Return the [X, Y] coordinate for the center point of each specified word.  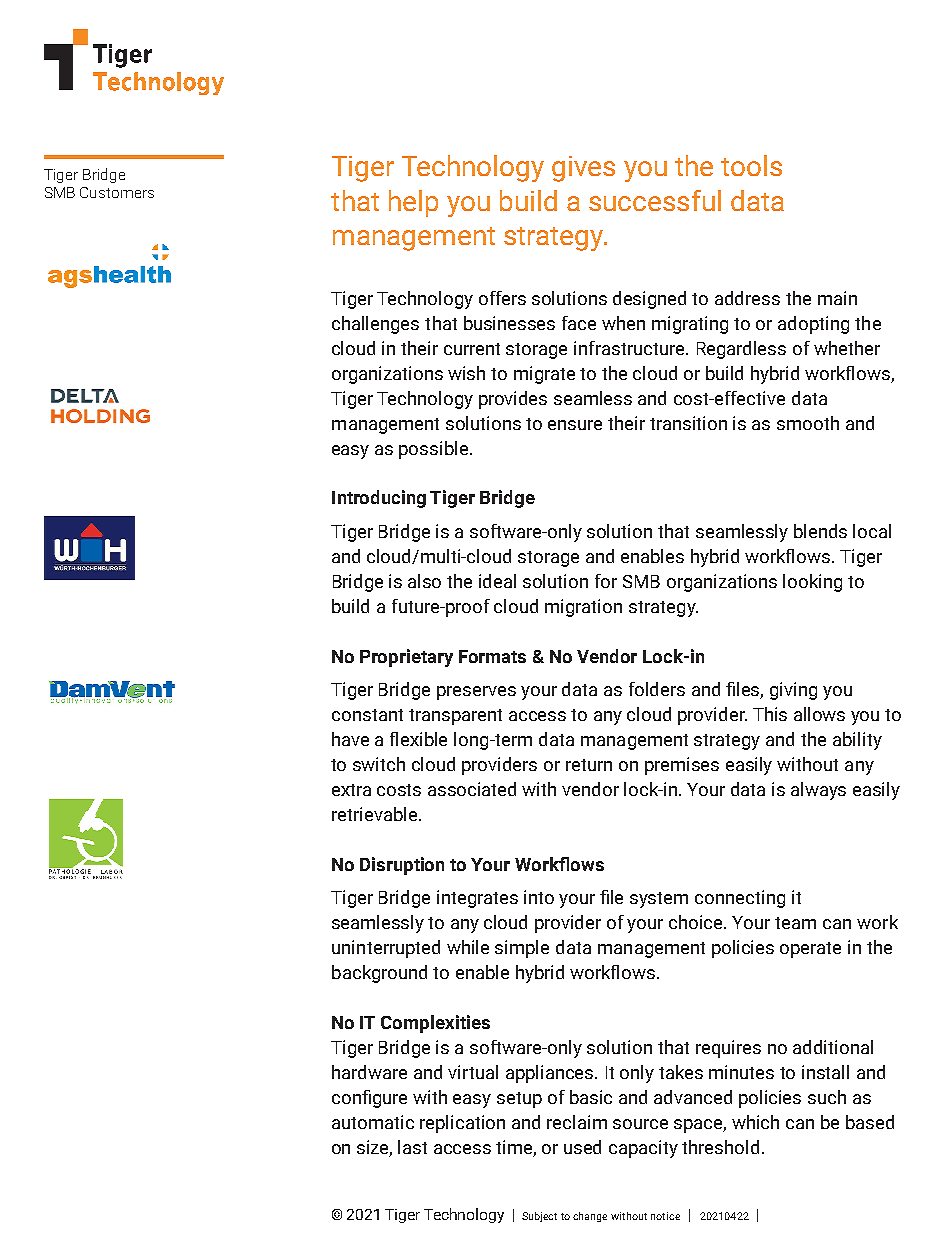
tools [751, 165]
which [755, 1122]
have [350, 739]
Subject [539, 1217]
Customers [117, 192]
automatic [373, 1122]
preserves [476, 693]
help [413, 203]
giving [793, 691]
